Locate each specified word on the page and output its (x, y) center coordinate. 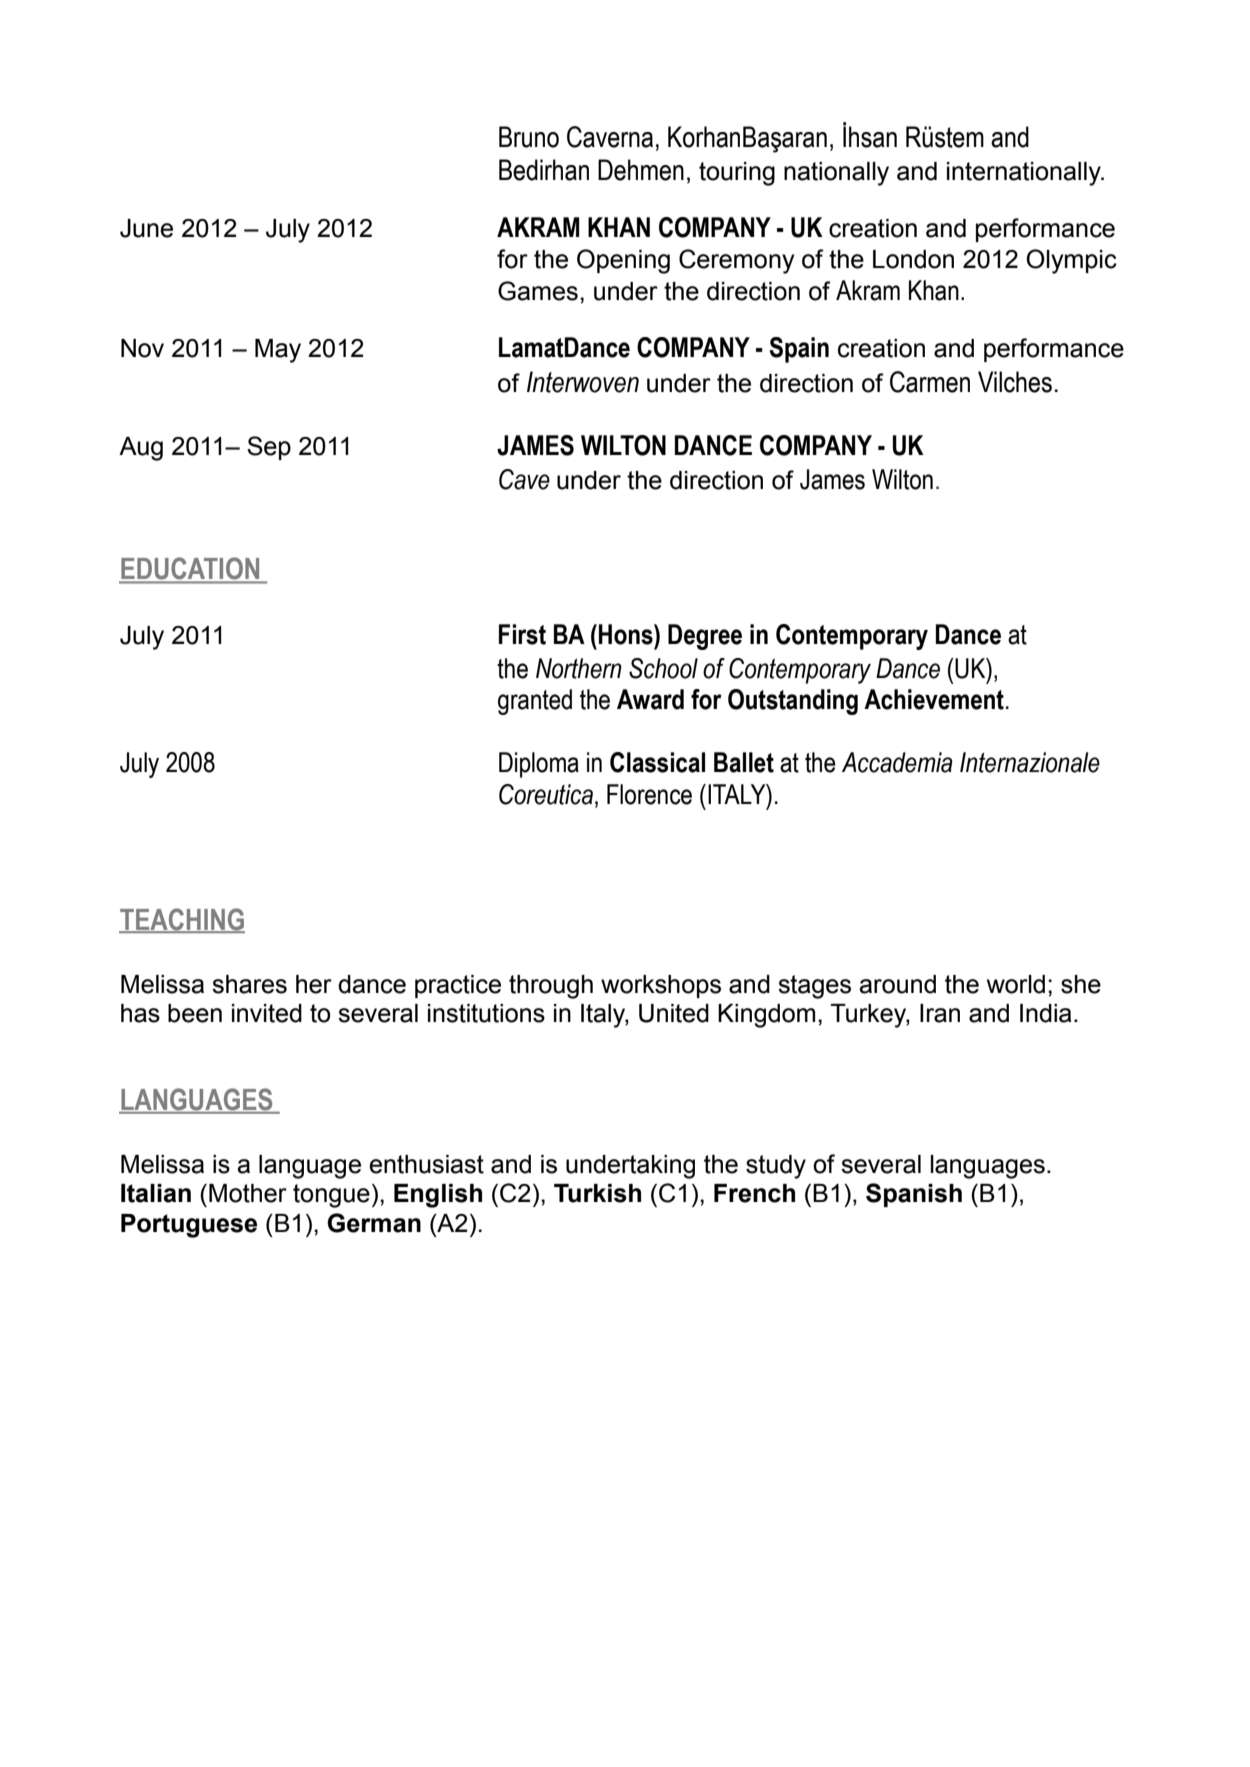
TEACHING (182, 920)
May (278, 351)
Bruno (529, 137)
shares (249, 984)
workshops (661, 986)
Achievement (934, 699)
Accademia (897, 762)
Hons (627, 634)
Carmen (930, 382)
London (913, 259)
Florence (649, 794)
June (146, 228)
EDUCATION (190, 568)
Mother (248, 1193)
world (1016, 984)
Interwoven (583, 382)
